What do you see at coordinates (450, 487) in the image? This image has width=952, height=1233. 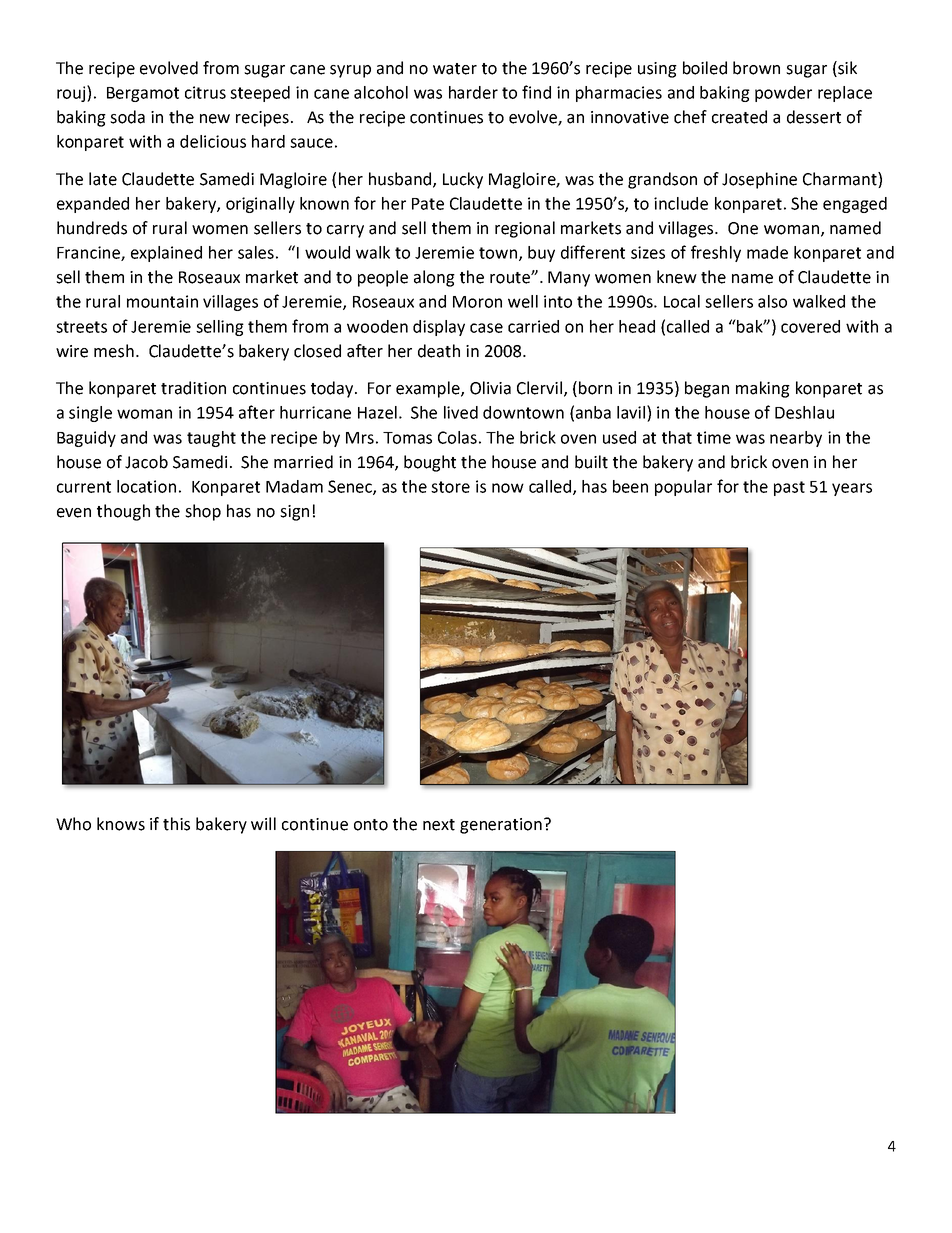 I see `store` at bounding box center [450, 487].
